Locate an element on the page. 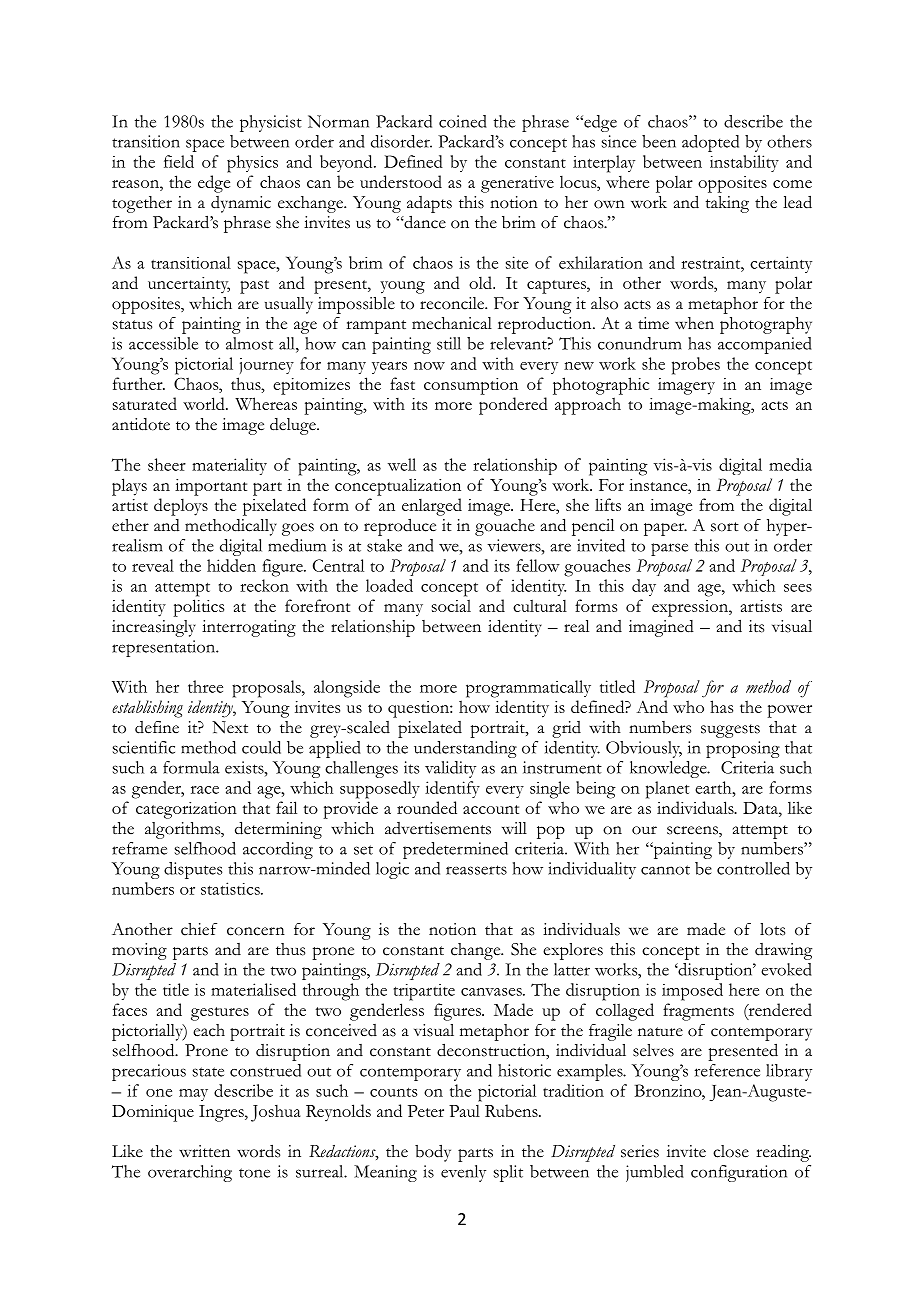 The width and height of the image is (924, 1308). coined is located at coordinates (463, 121).
